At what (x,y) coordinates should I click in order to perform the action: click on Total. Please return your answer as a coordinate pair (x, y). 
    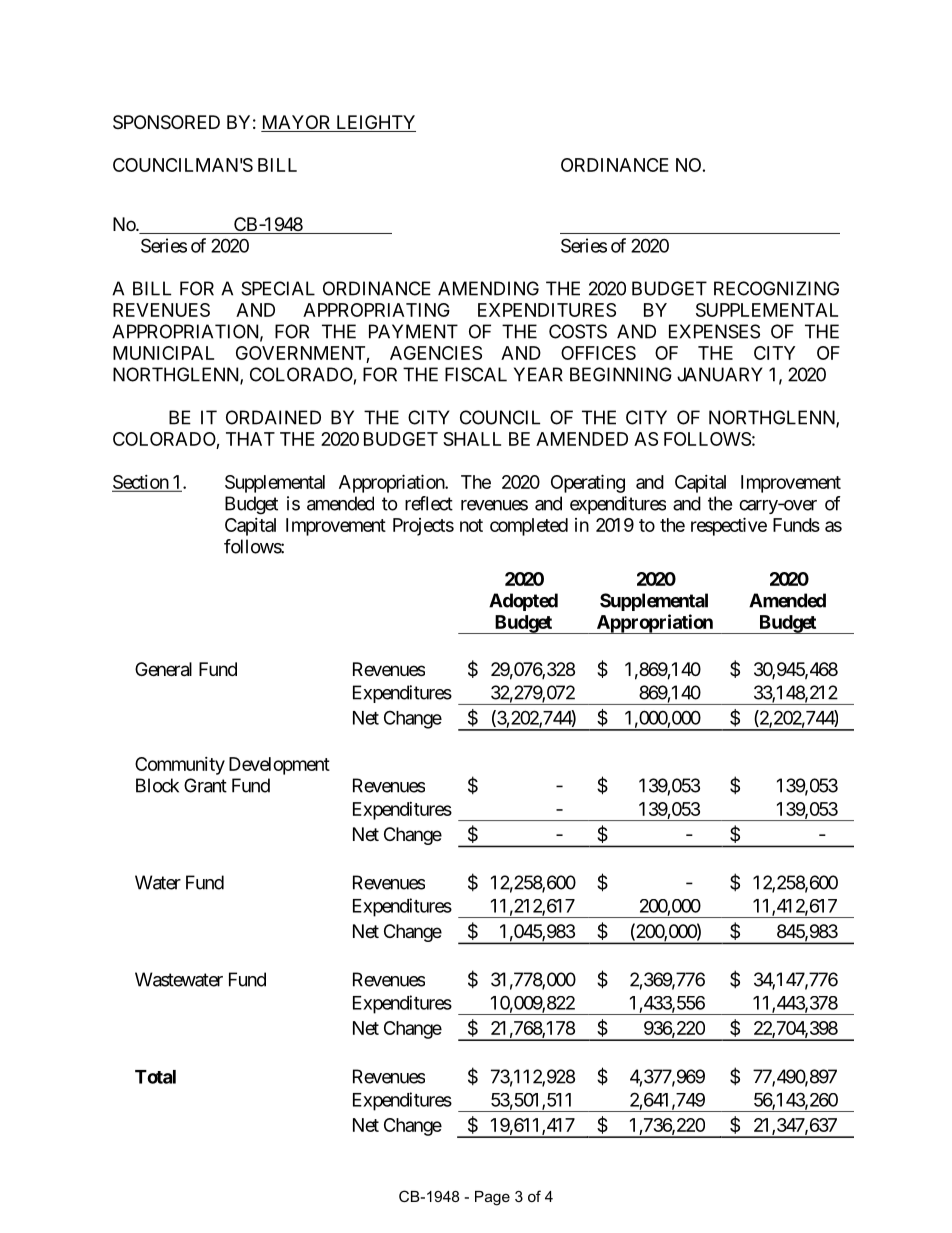
    Looking at the image, I should click on (155, 1077).
